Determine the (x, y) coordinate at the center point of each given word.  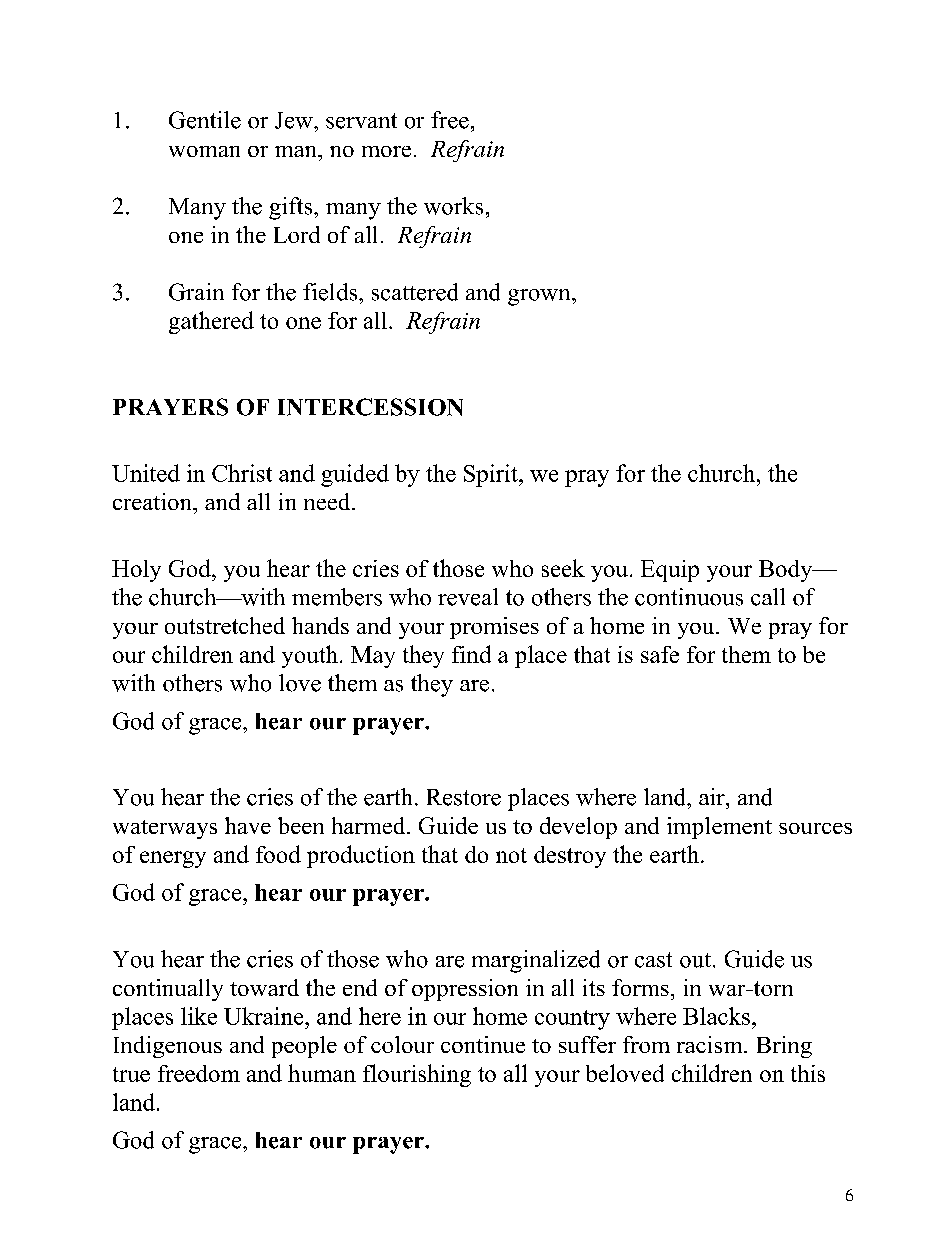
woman (204, 151)
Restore (464, 797)
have (248, 825)
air (713, 796)
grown (540, 297)
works (453, 206)
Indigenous (168, 1047)
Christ (242, 473)
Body (787, 571)
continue (483, 1044)
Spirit (492, 475)
